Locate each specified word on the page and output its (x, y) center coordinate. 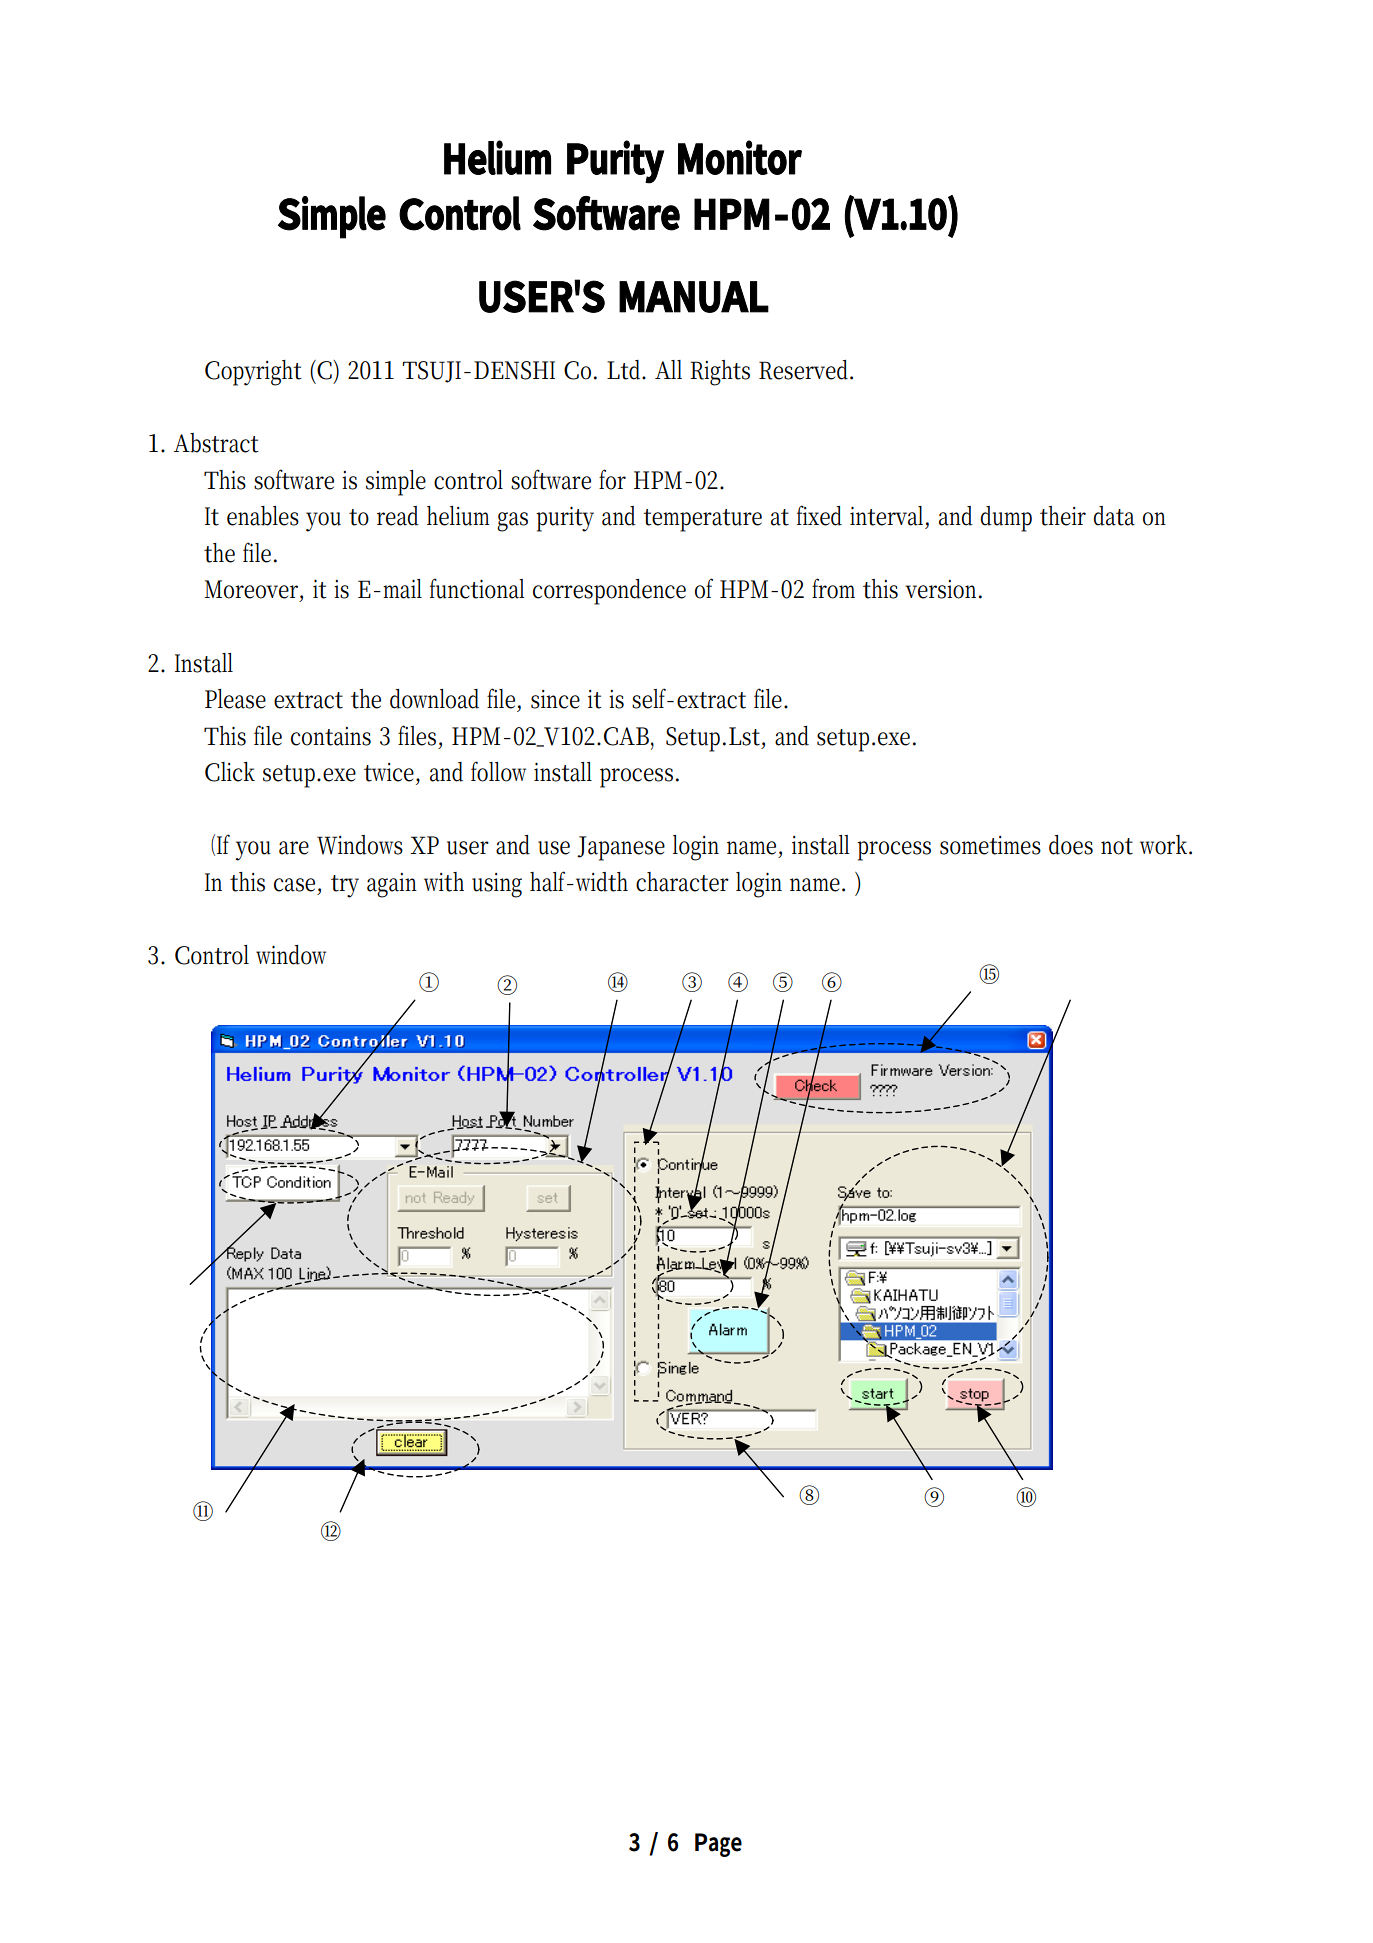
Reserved (806, 370)
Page (718, 1845)
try (345, 886)
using (497, 885)
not (1117, 846)
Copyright (253, 373)
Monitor (740, 157)
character (682, 882)
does (1071, 845)
